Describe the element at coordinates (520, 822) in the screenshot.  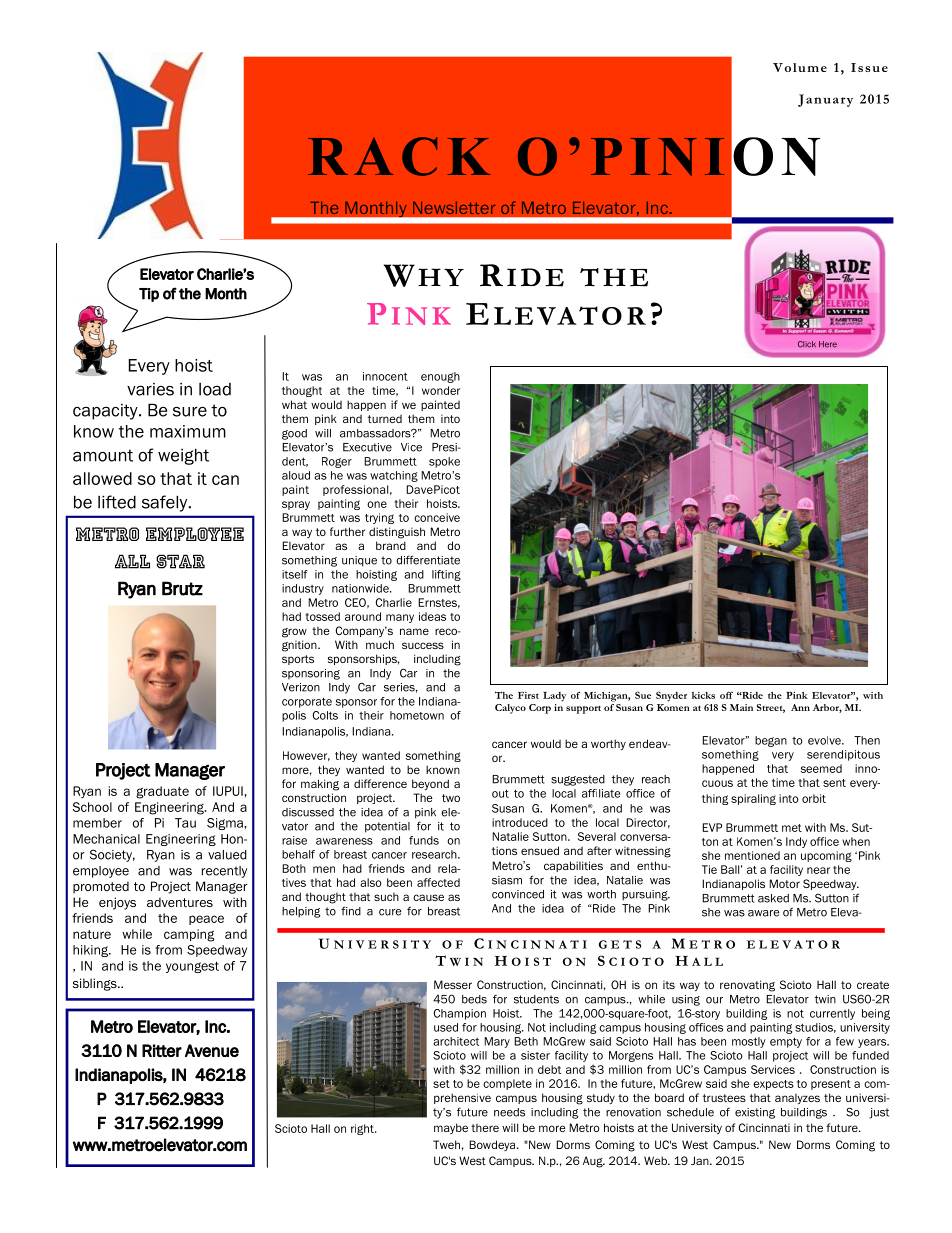
I see `introduced` at that location.
